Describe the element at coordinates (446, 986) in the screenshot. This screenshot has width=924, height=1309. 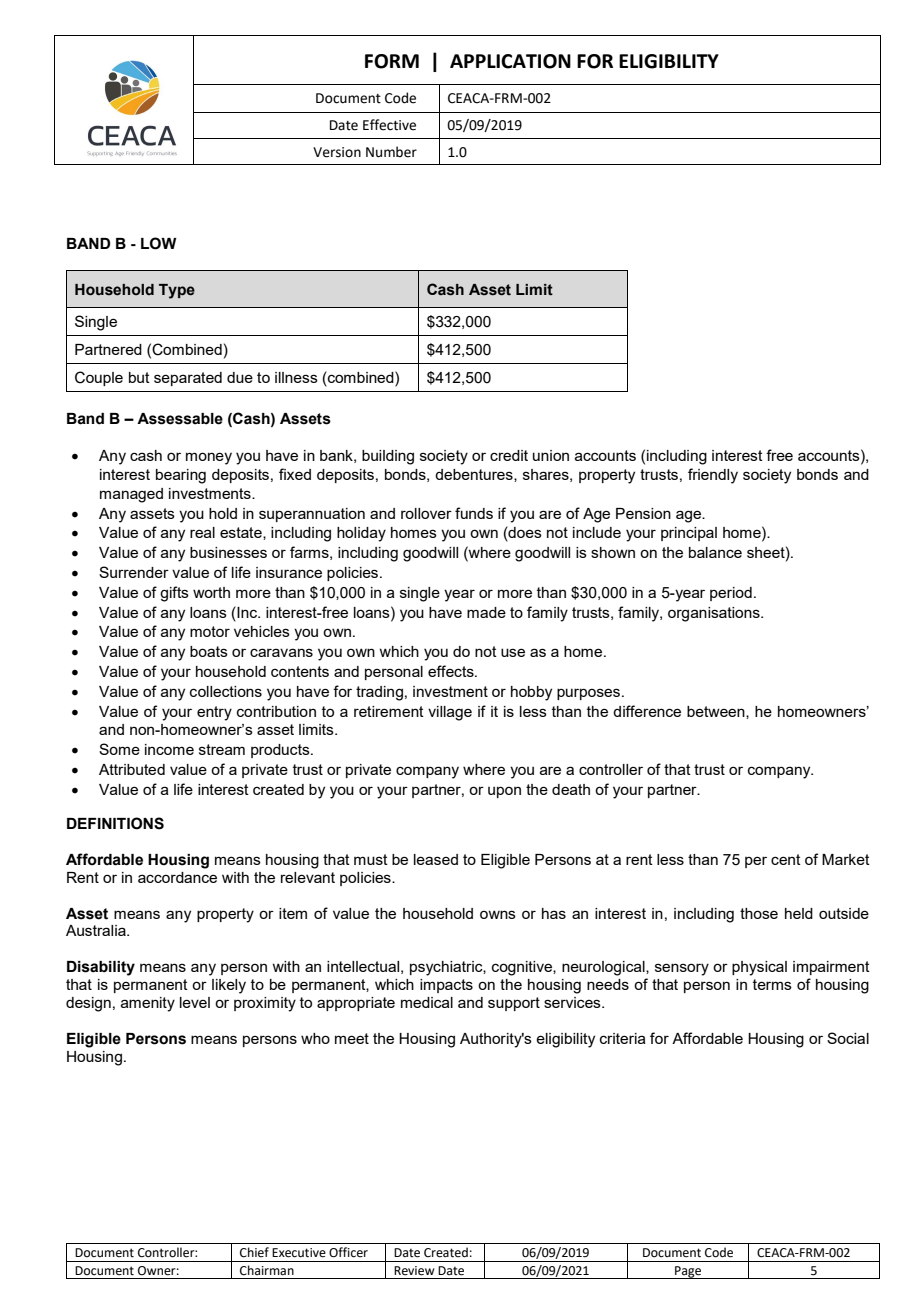
I see `impacts` at that location.
